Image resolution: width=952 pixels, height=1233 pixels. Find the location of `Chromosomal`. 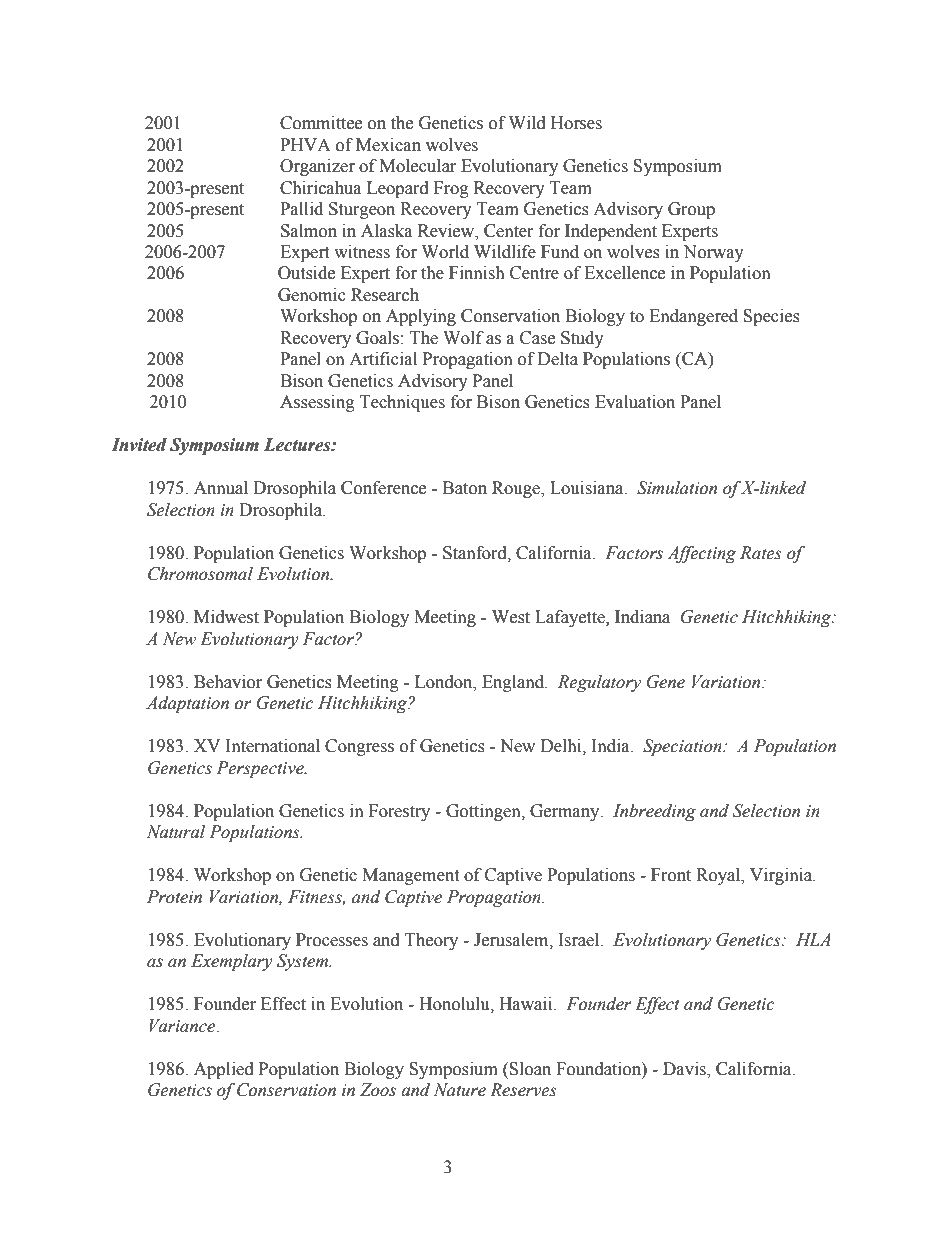

Chromosomal is located at coordinates (200, 574).
